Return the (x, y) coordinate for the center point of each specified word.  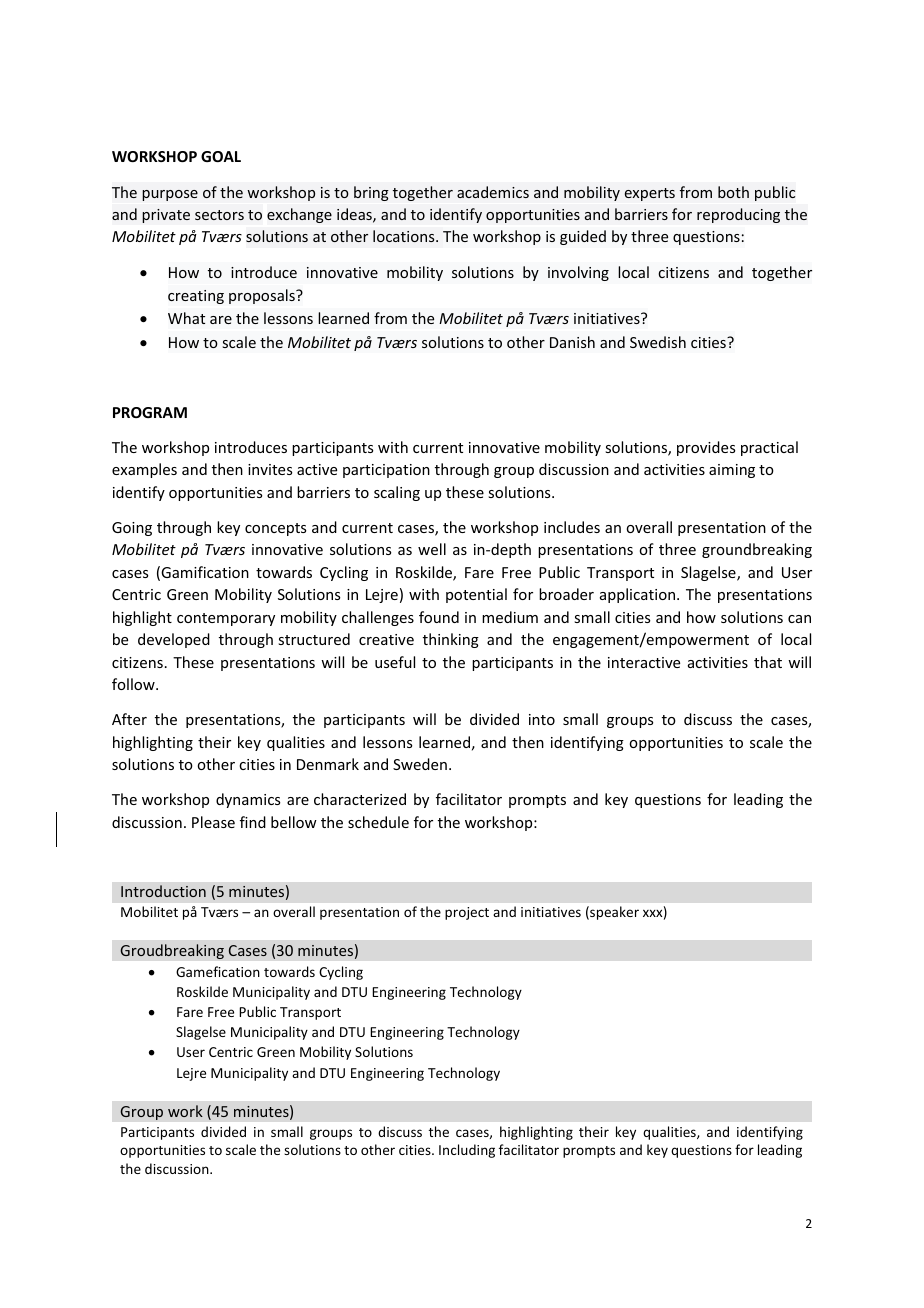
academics (493, 192)
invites (270, 469)
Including (467, 1151)
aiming (732, 471)
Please (213, 822)
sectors (219, 215)
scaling (397, 493)
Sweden (420, 764)
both (733, 192)
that (768, 662)
